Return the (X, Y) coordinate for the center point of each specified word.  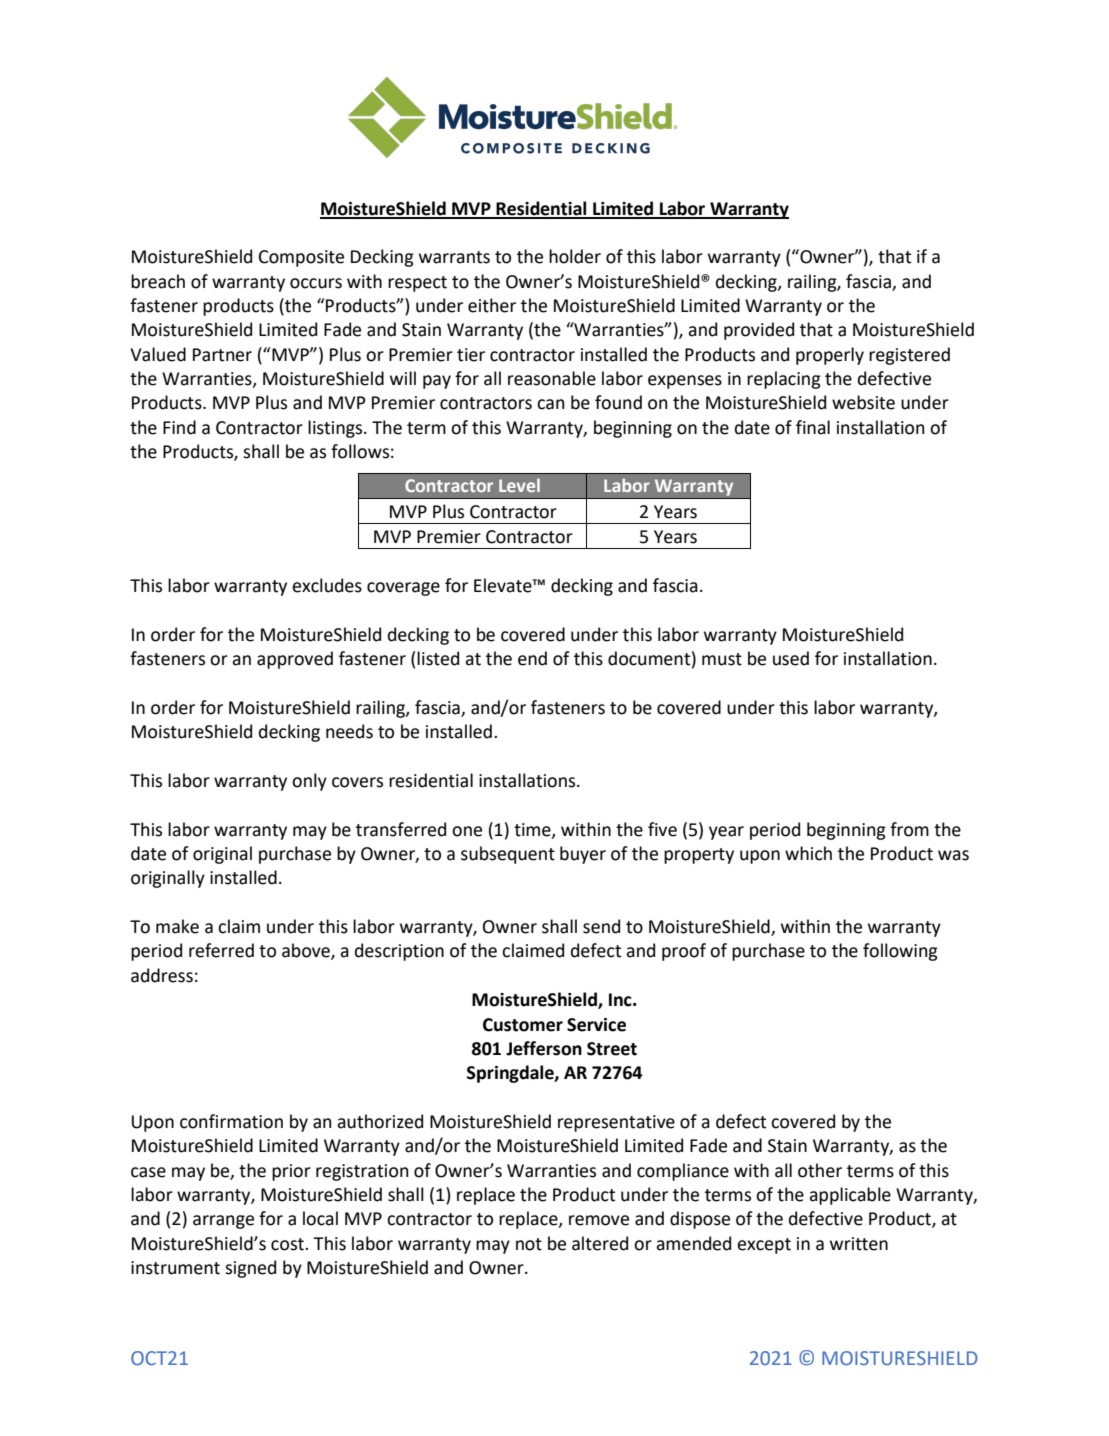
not (529, 1244)
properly (830, 356)
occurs (316, 283)
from (909, 829)
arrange (223, 1222)
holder (575, 256)
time (533, 830)
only (309, 782)
